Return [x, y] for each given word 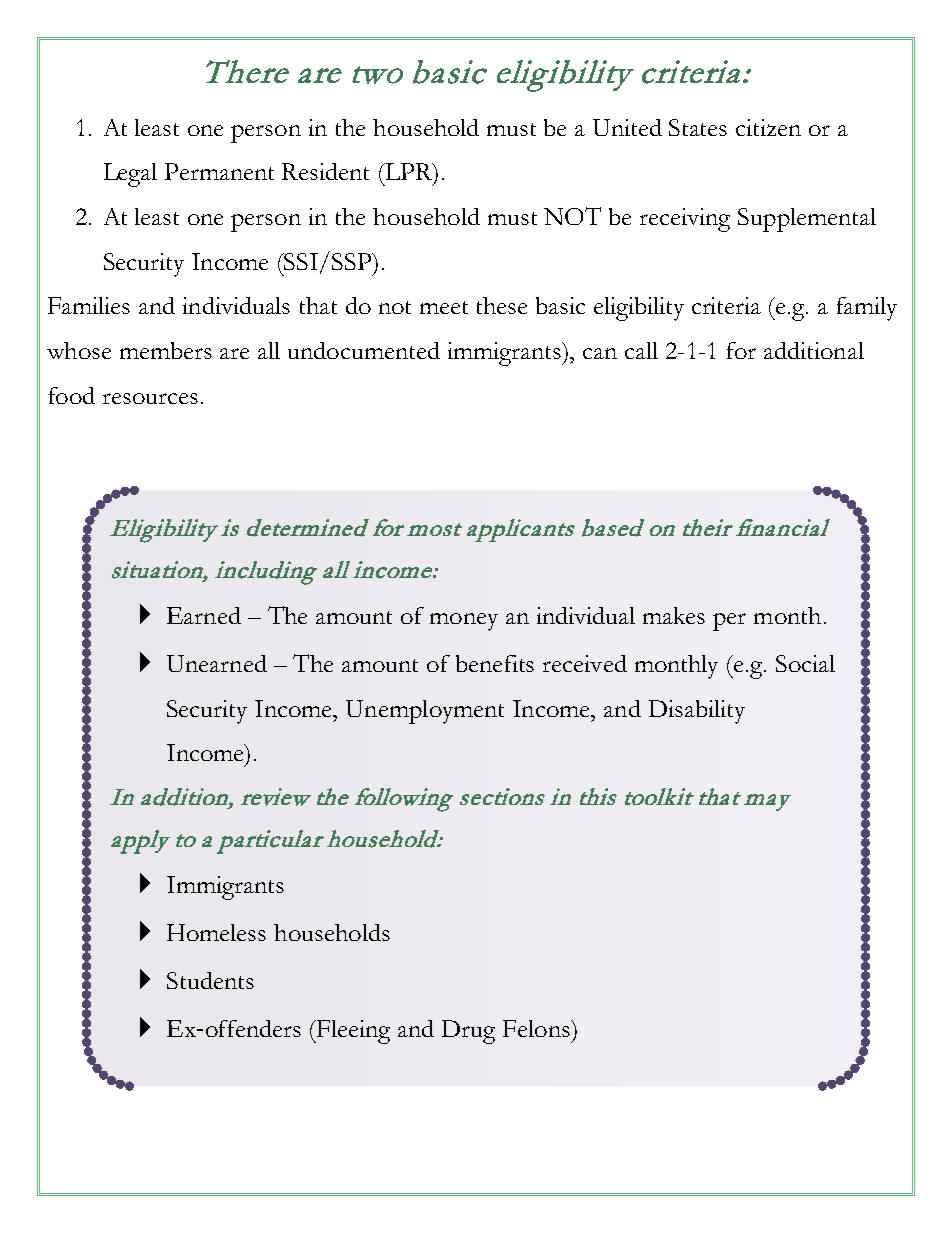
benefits [495, 663]
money [464, 622]
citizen [768, 127]
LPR [409, 173]
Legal [130, 175]
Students [210, 980]
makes [674, 615]
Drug [468, 1032]
